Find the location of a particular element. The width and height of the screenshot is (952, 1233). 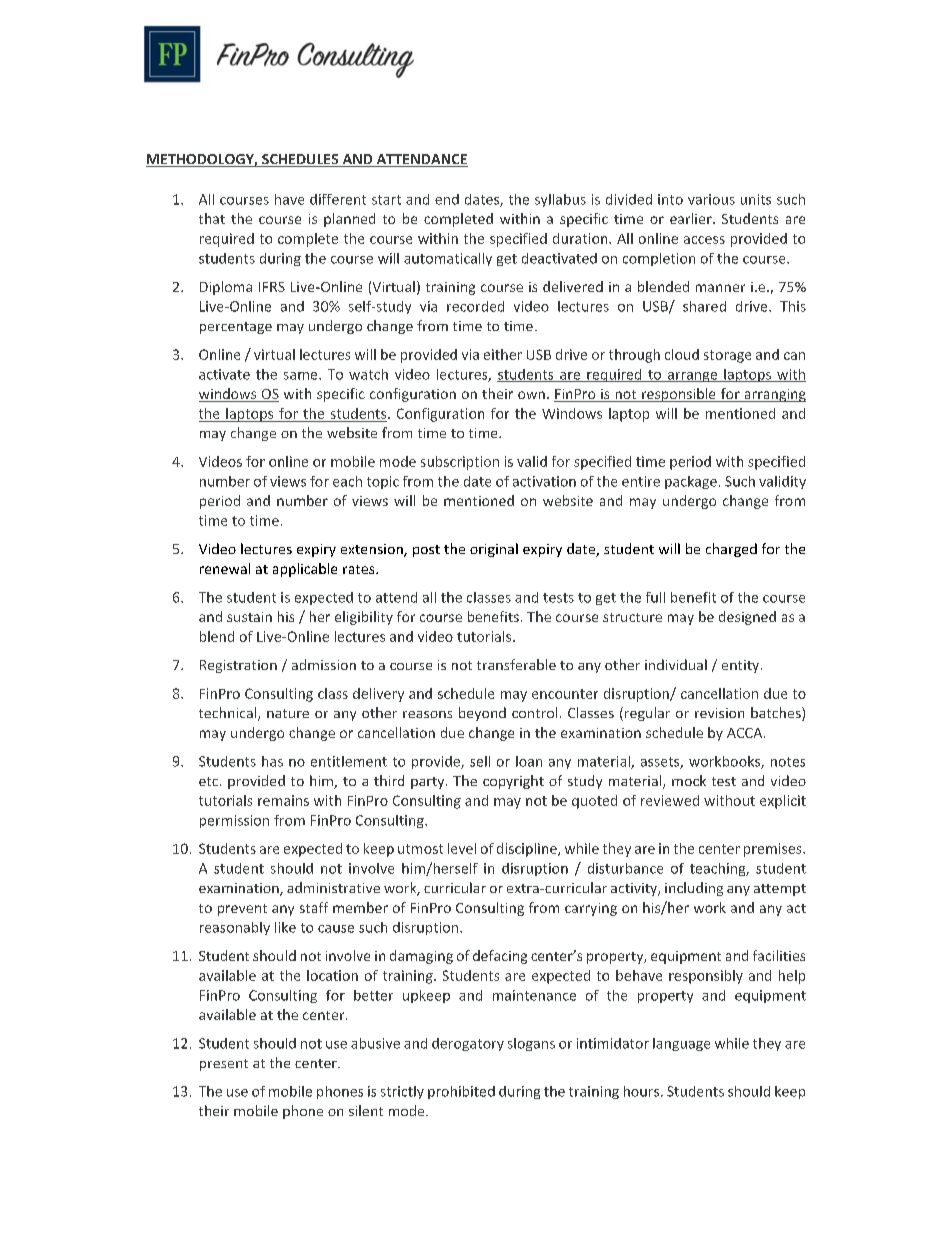

access is located at coordinates (704, 240).
